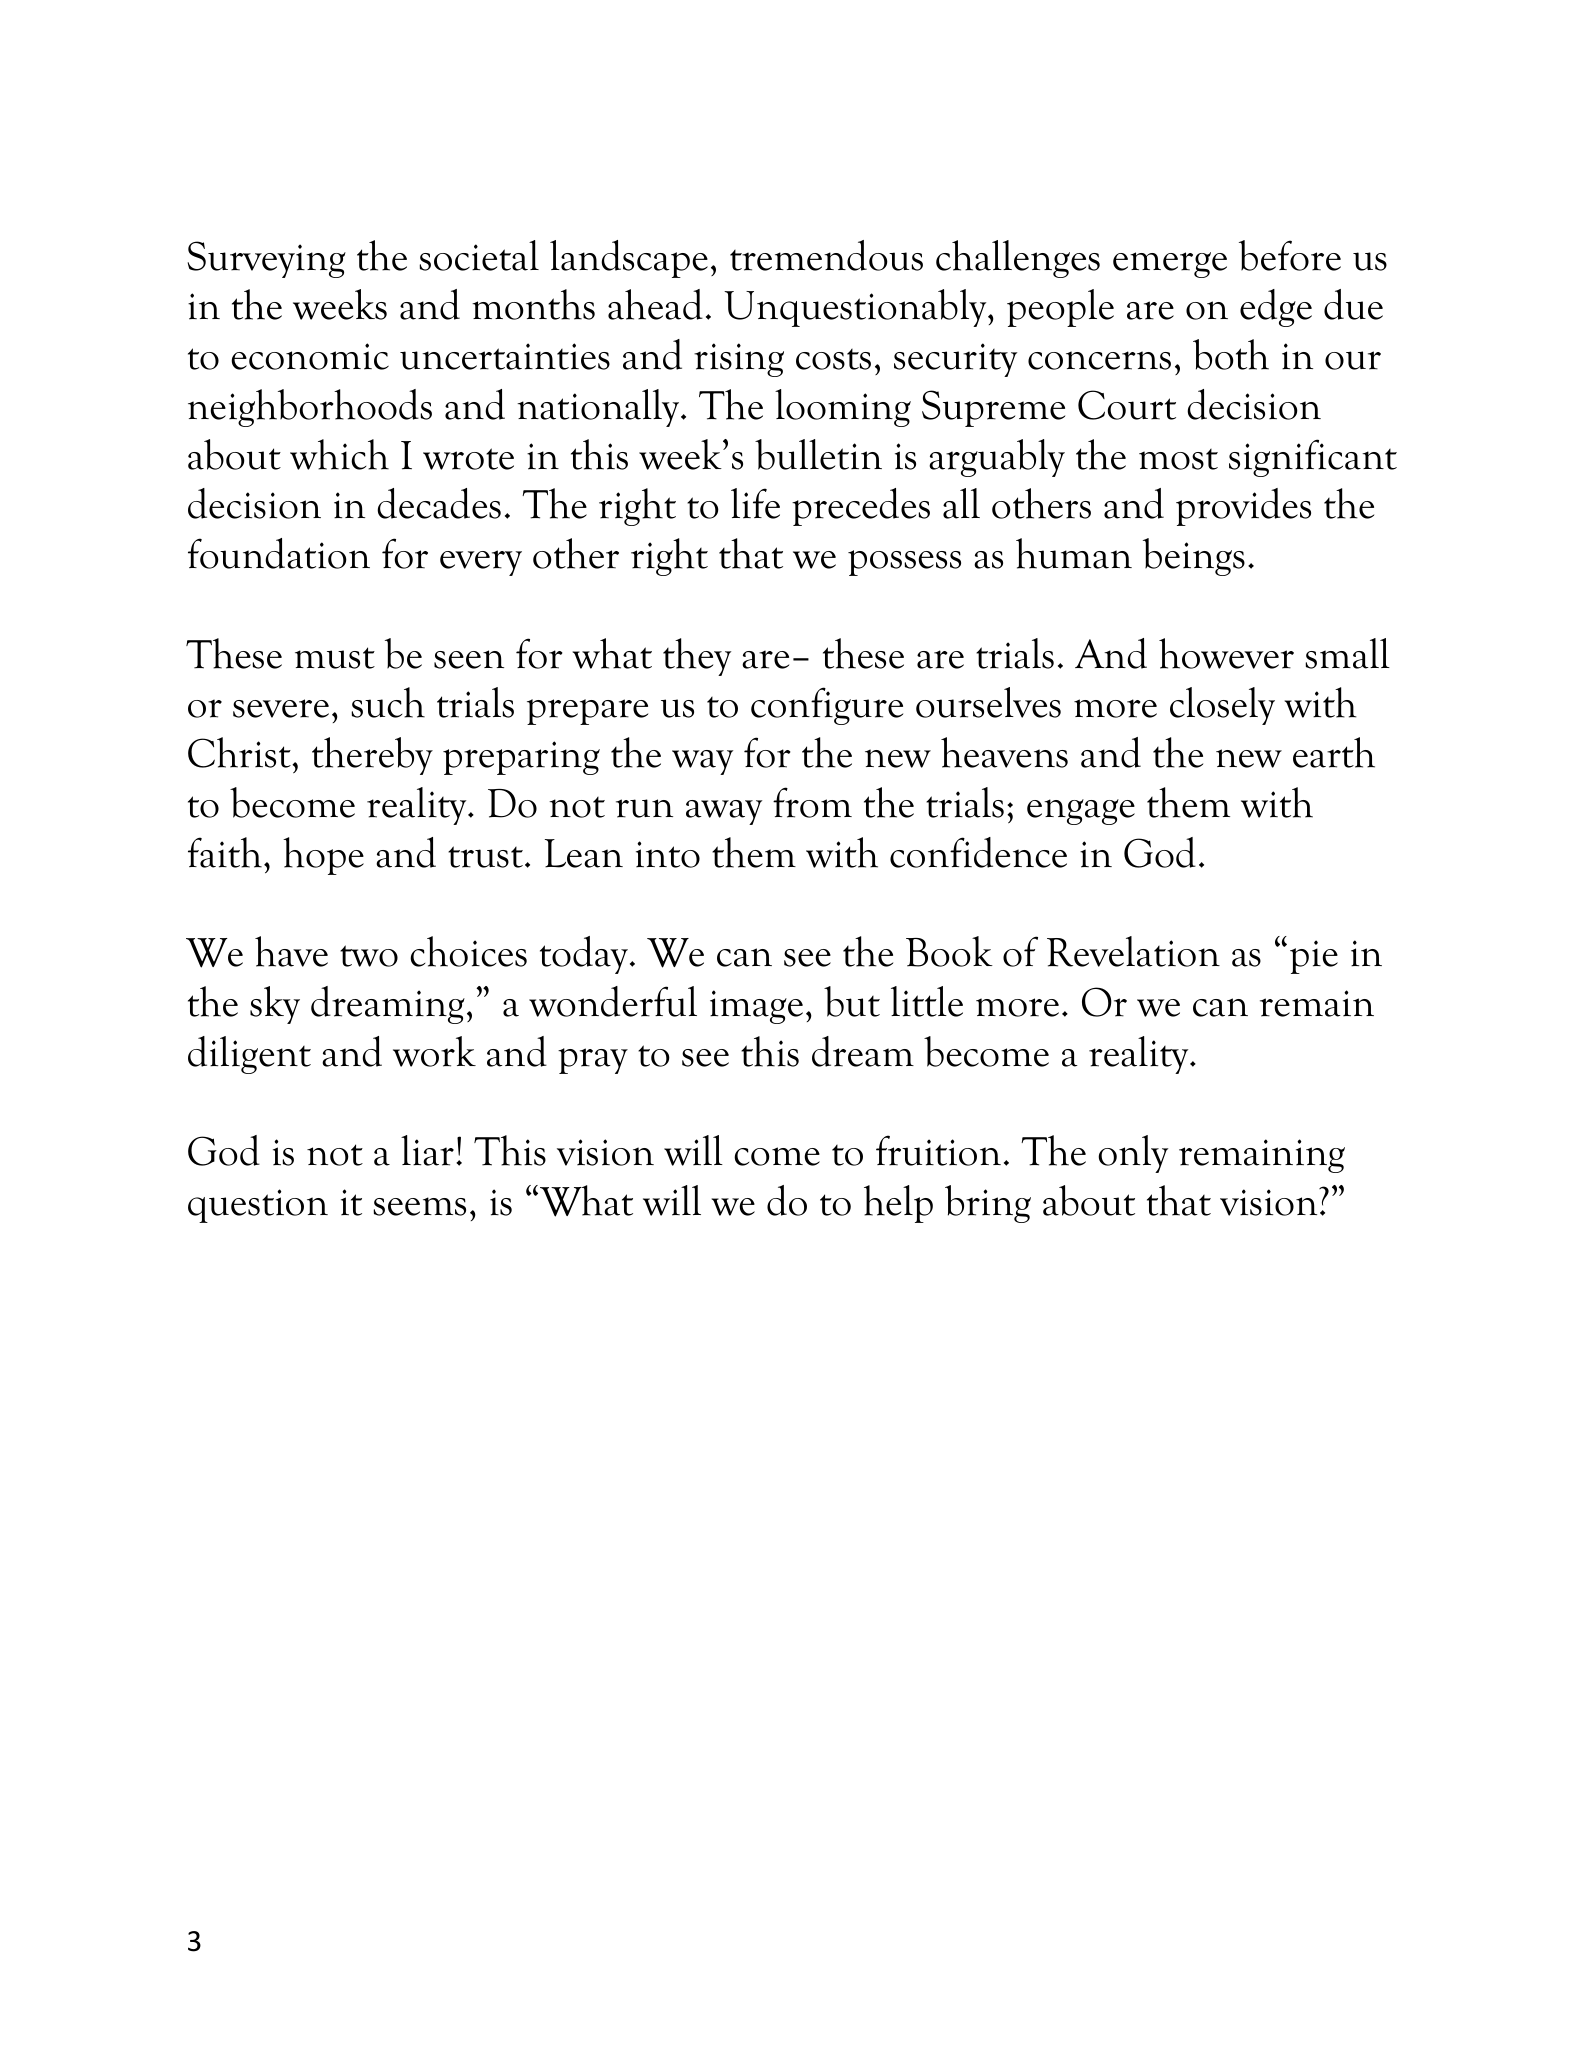  What do you see at coordinates (335, 658) in the image?
I see `must` at bounding box center [335, 658].
